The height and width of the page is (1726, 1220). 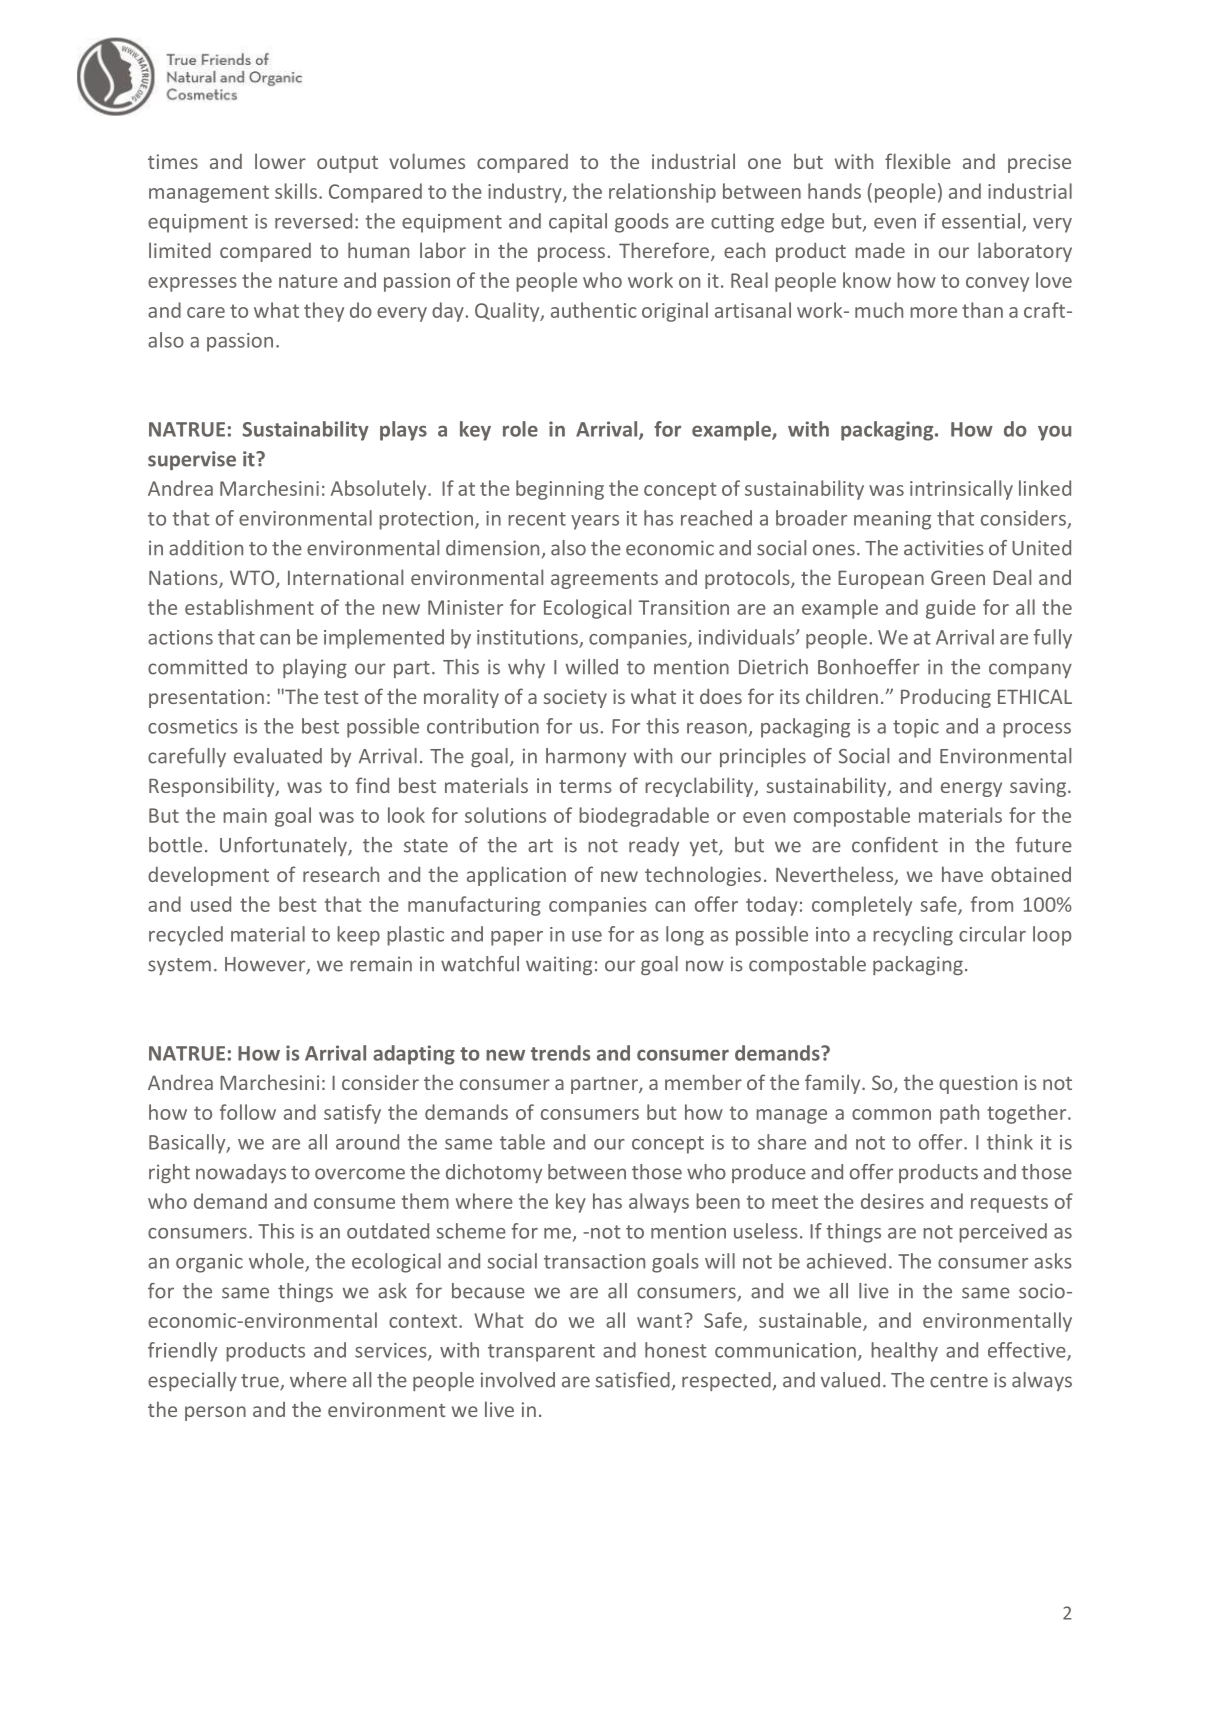 I want to click on person, so click(x=215, y=1413).
